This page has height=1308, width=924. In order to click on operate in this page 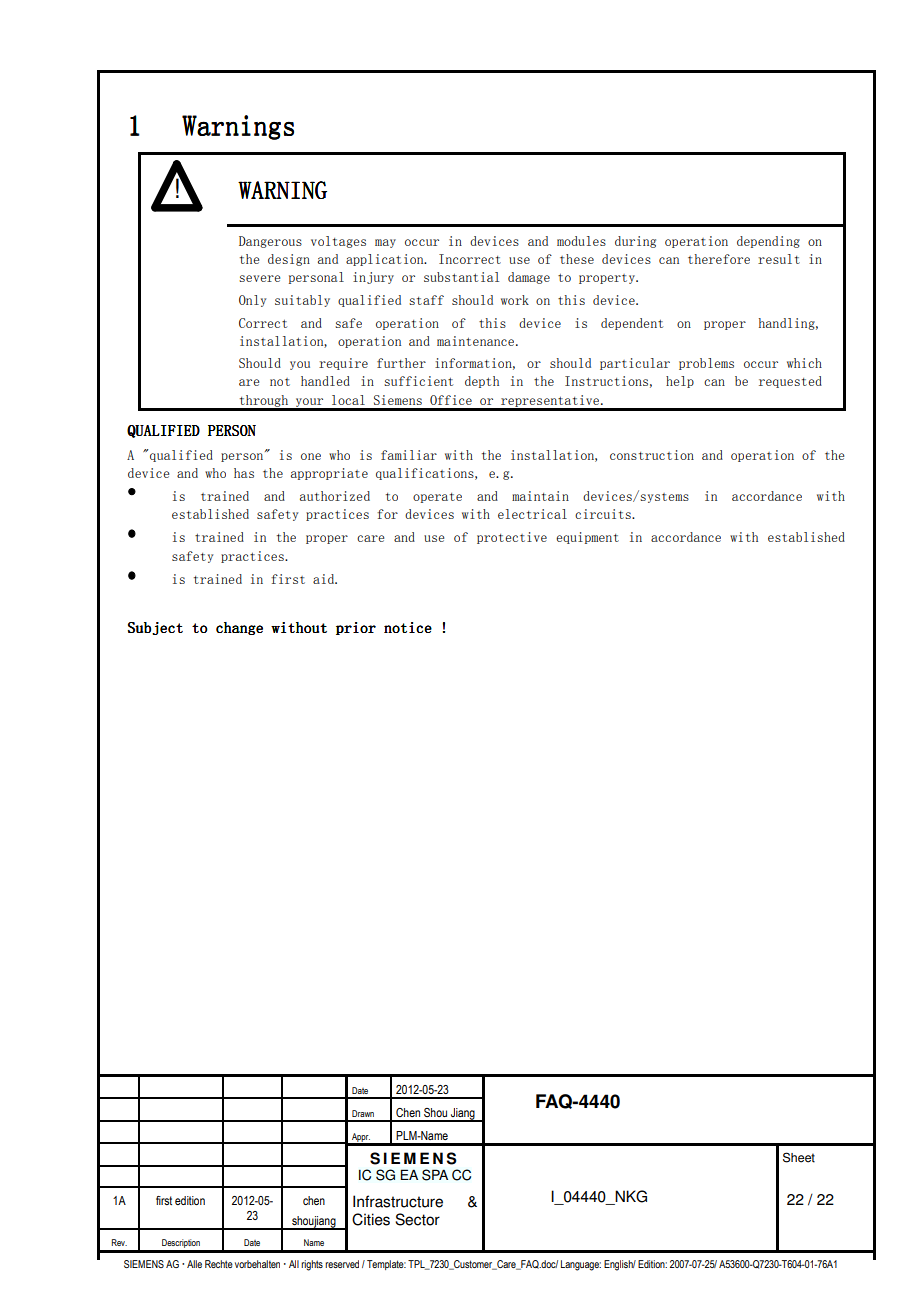, I will do `click(437, 498)`.
